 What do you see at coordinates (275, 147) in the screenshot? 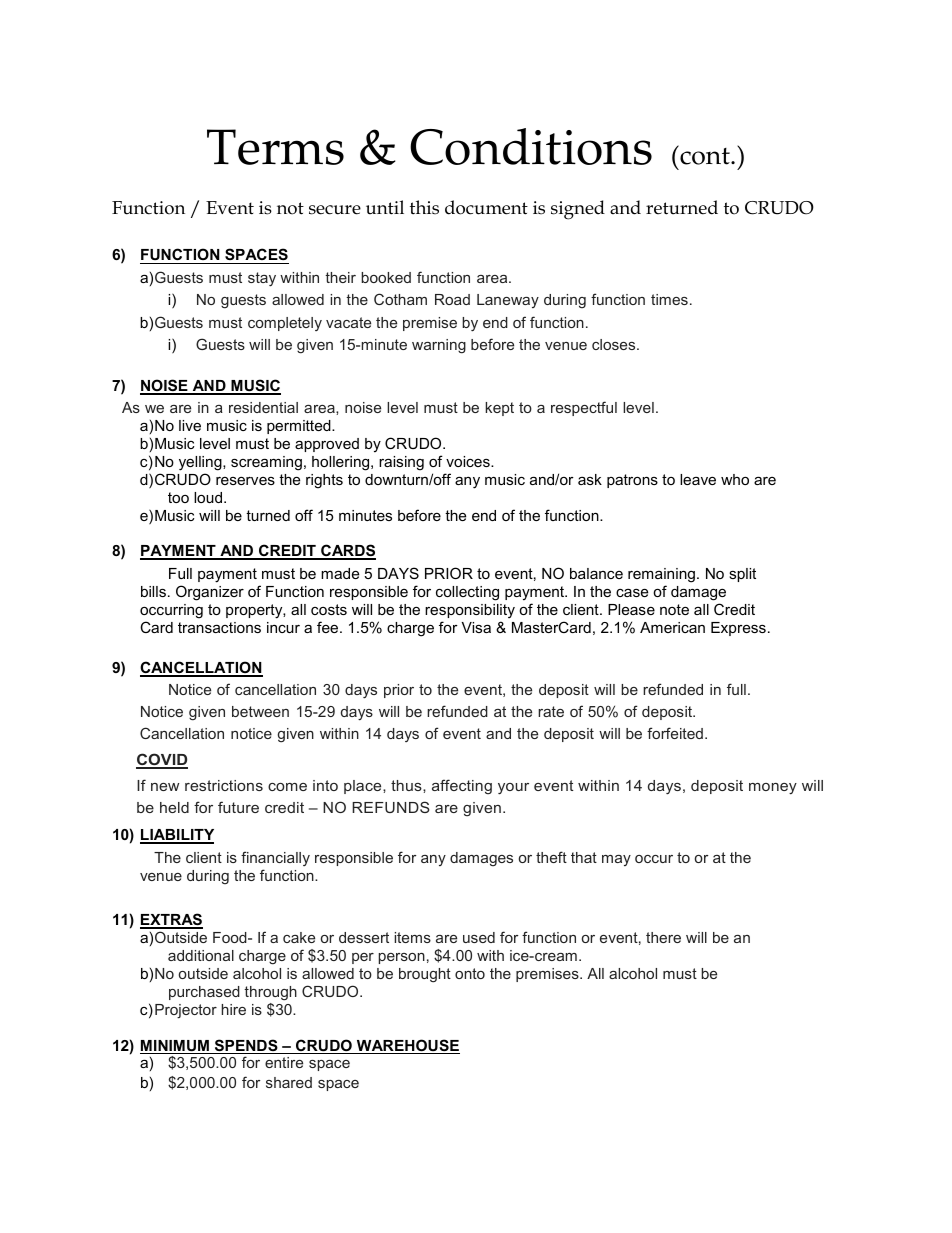
I see `Terms` at bounding box center [275, 147].
